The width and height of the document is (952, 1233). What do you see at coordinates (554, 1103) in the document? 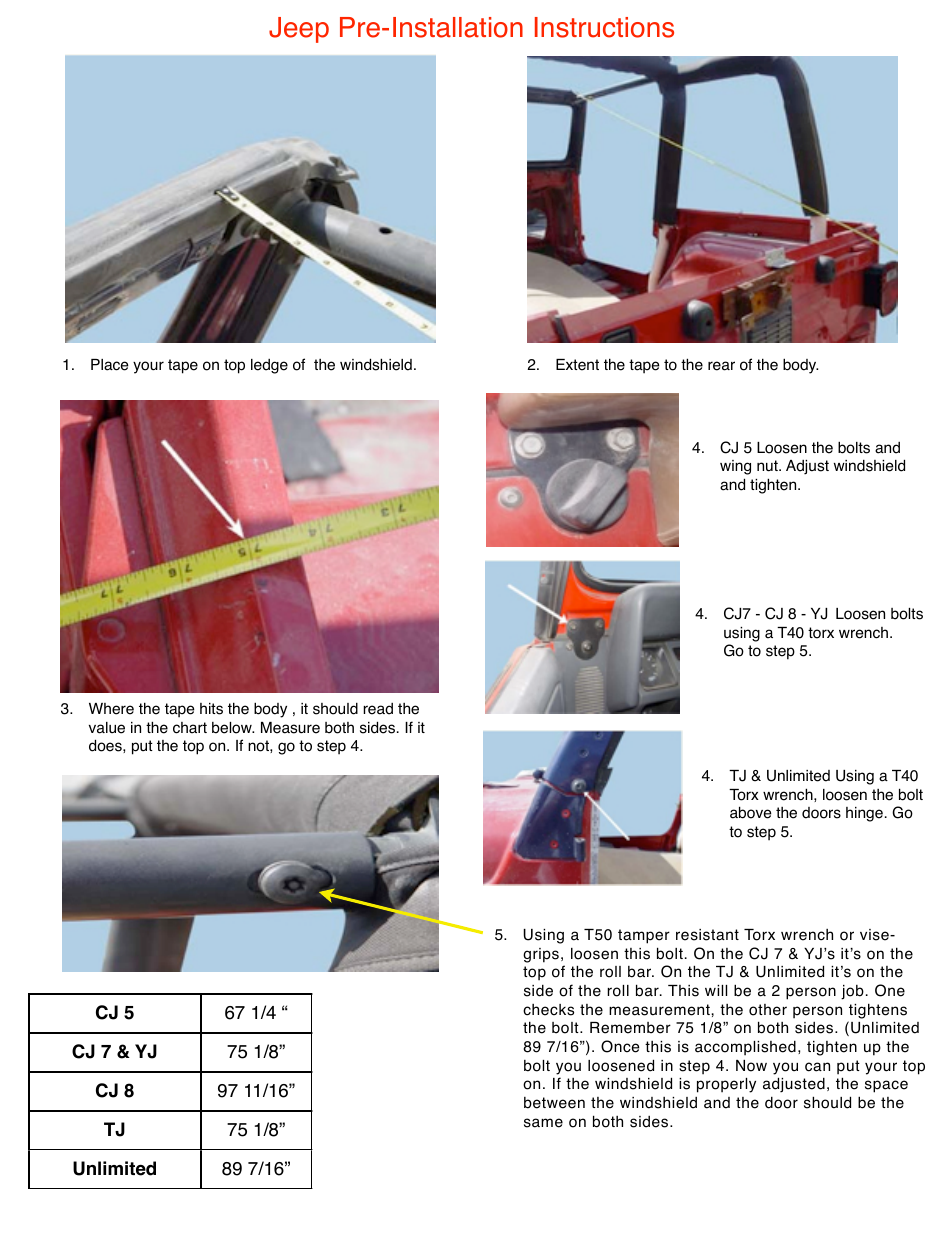
I see `between` at bounding box center [554, 1103].
